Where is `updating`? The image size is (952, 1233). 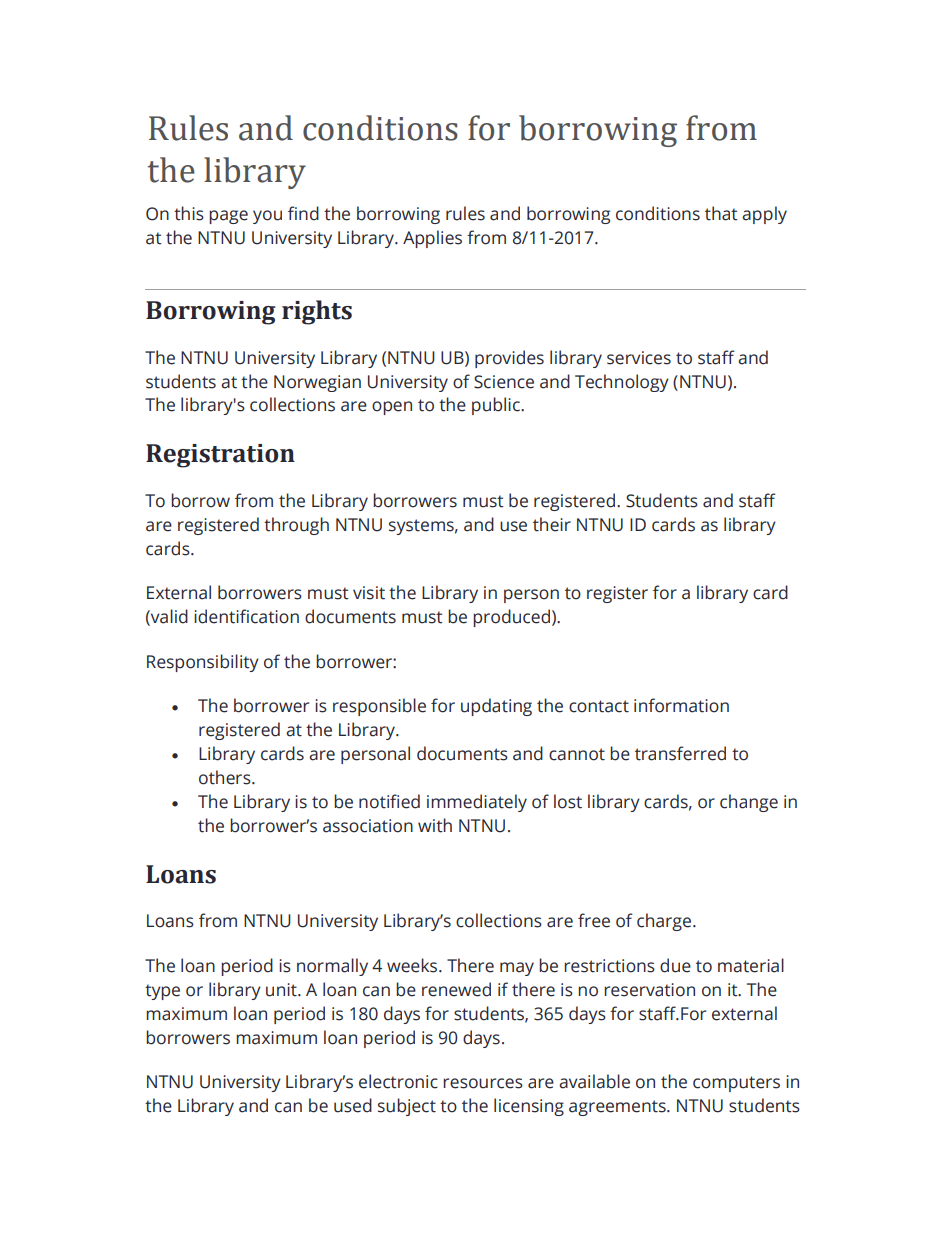 updating is located at coordinates (496, 707).
